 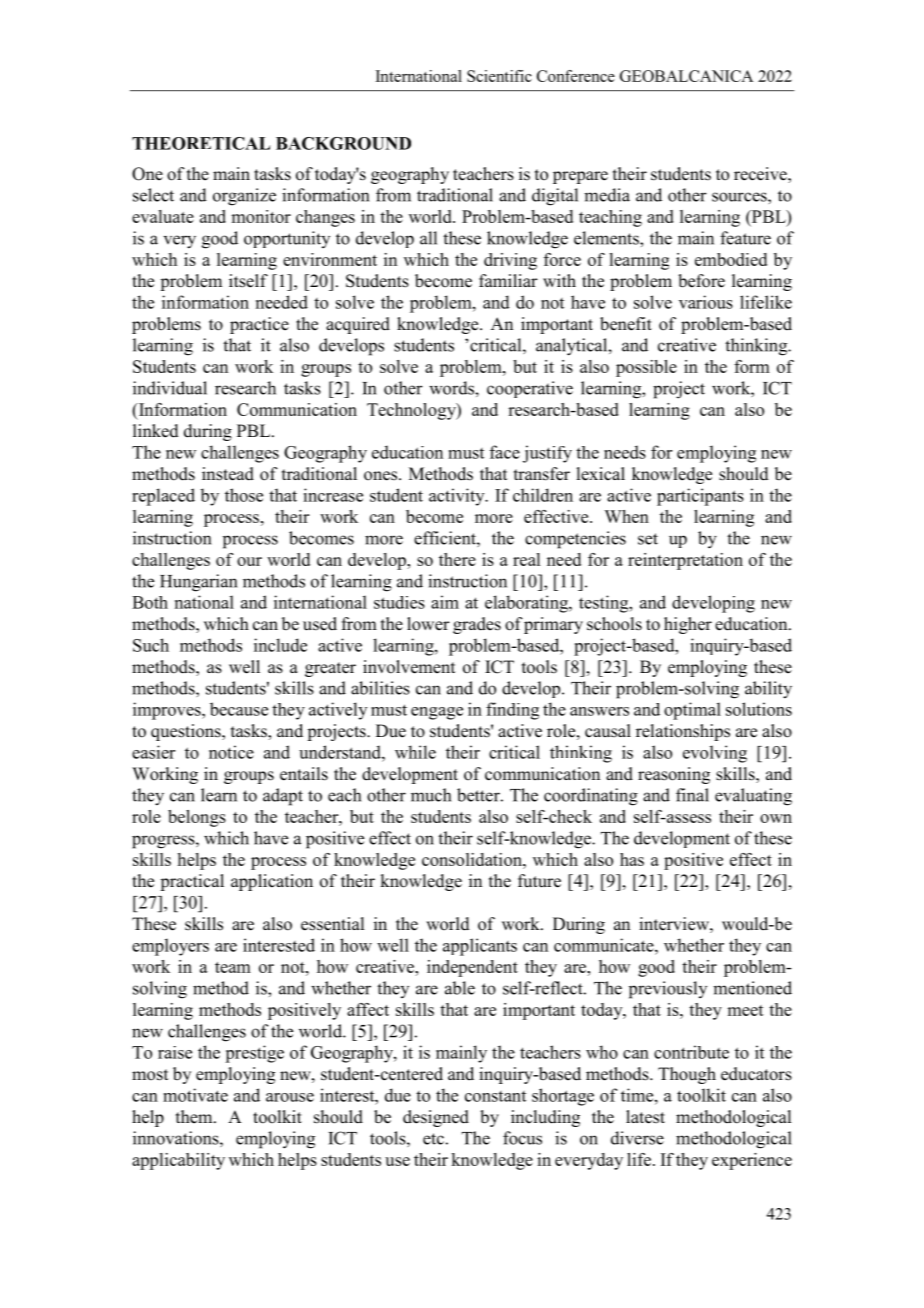 I want to click on latest, so click(x=645, y=1117).
